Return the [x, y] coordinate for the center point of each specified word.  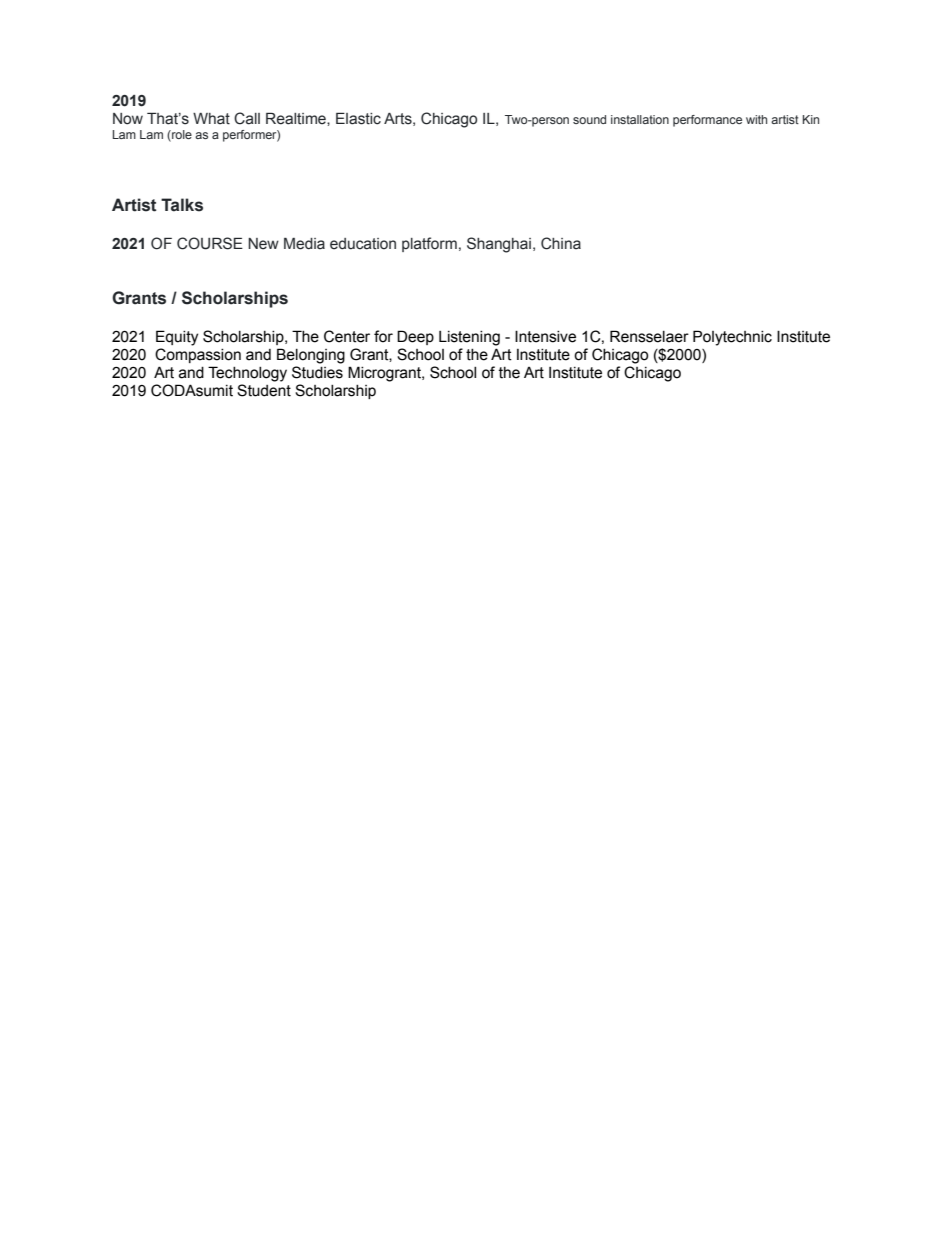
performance [707, 121]
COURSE [210, 243]
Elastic [358, 119]
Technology [247, 374]
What [211, 119]
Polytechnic [732, 338]
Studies [317, 372]
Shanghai [499, 245]
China [561, 243]
